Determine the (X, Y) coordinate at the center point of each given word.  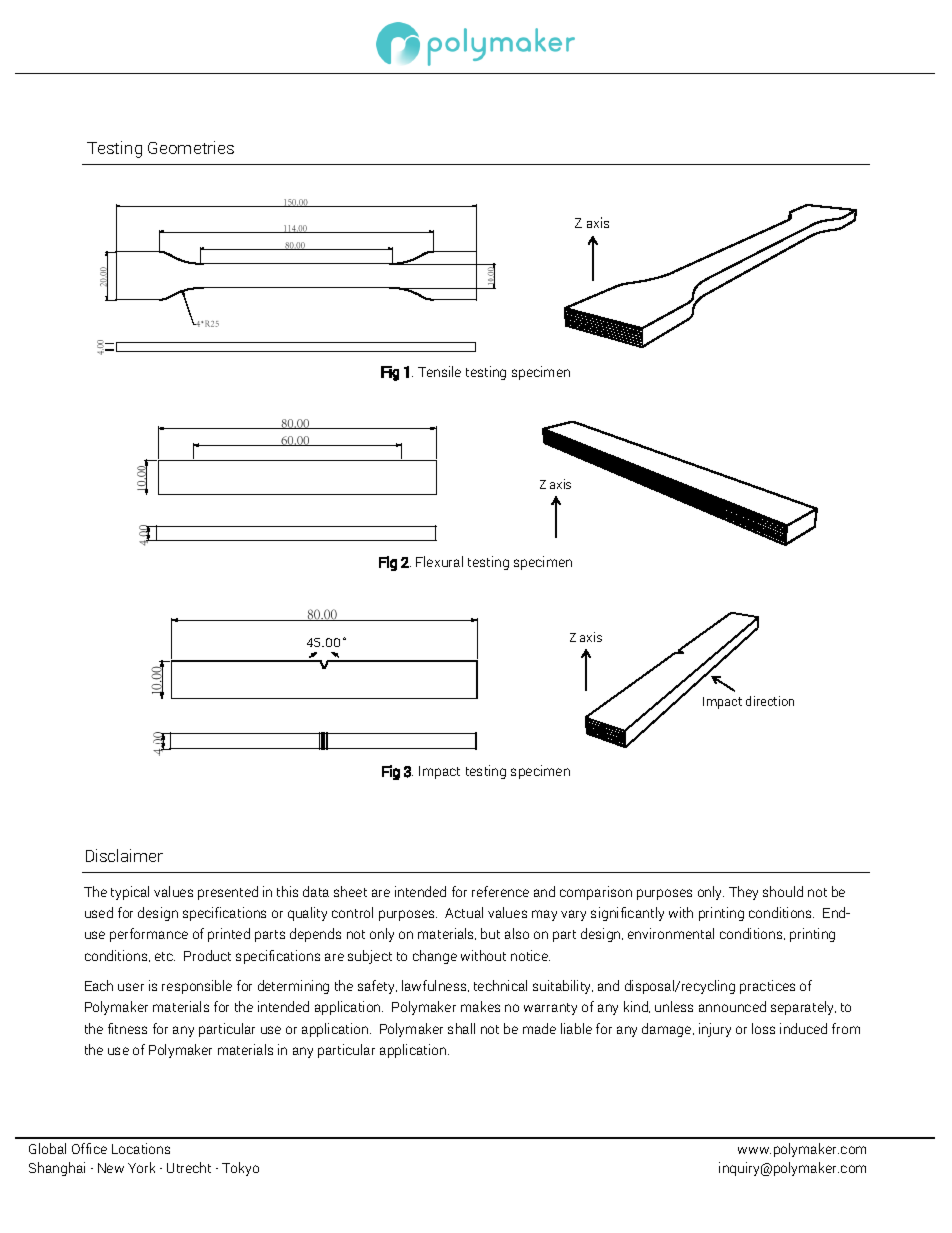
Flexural (439, 561)
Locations (141, 1148)
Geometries (191, 147)
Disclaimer (124, 855)
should (783, 891)
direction (770, 701)
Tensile (439, 371)
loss (763, 1028)
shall (461, 1028)
